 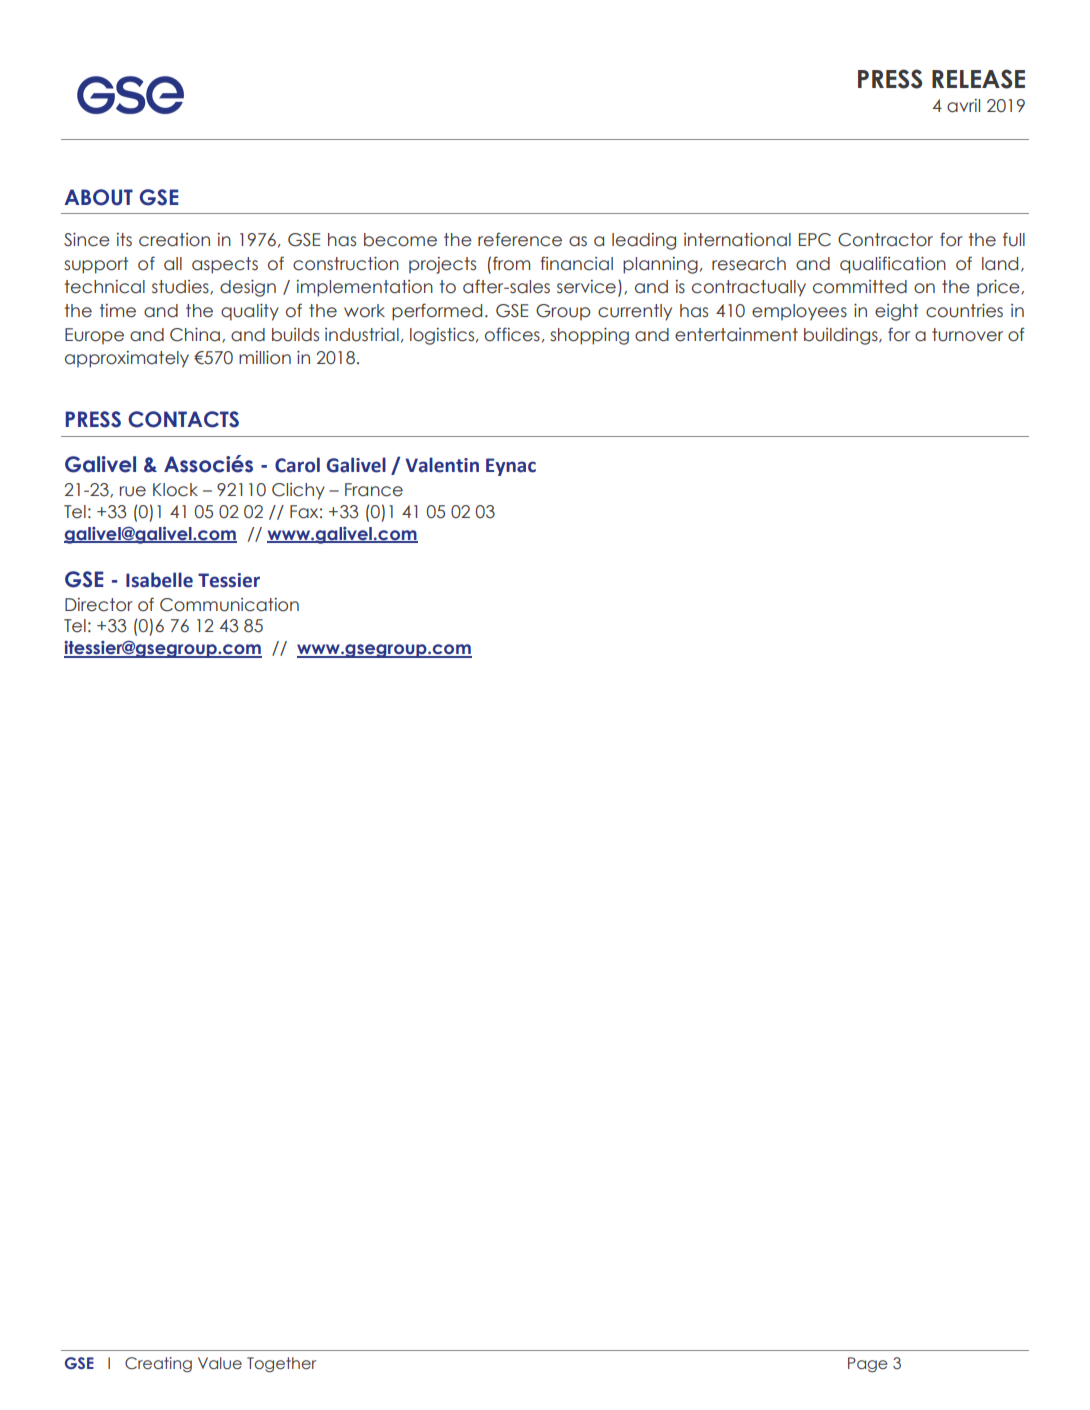 I want to click on Value, so click(x=220, y=1363).
